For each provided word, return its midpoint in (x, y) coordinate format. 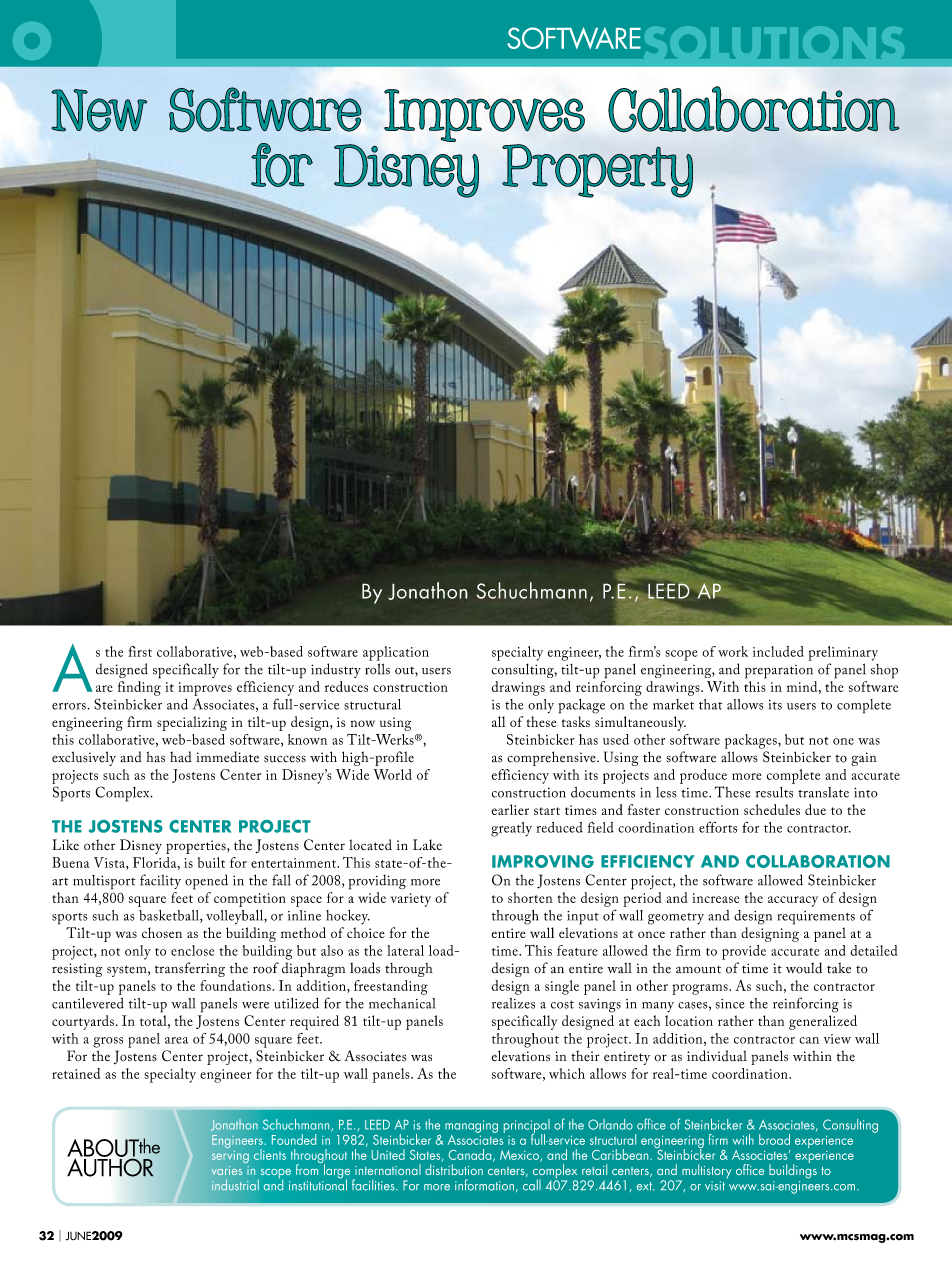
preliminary (843, 653)
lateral (405, 950)
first (140, 651)
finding (139, 688)
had (181, 757)
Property (597, 171)
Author (110, 1166)
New (99, 110)
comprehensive (552, 758)
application (396, 653)
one (843, 741)
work (733, 651)
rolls (377, 669)
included (778, 651)
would (804, 968)
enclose (192, 950)
